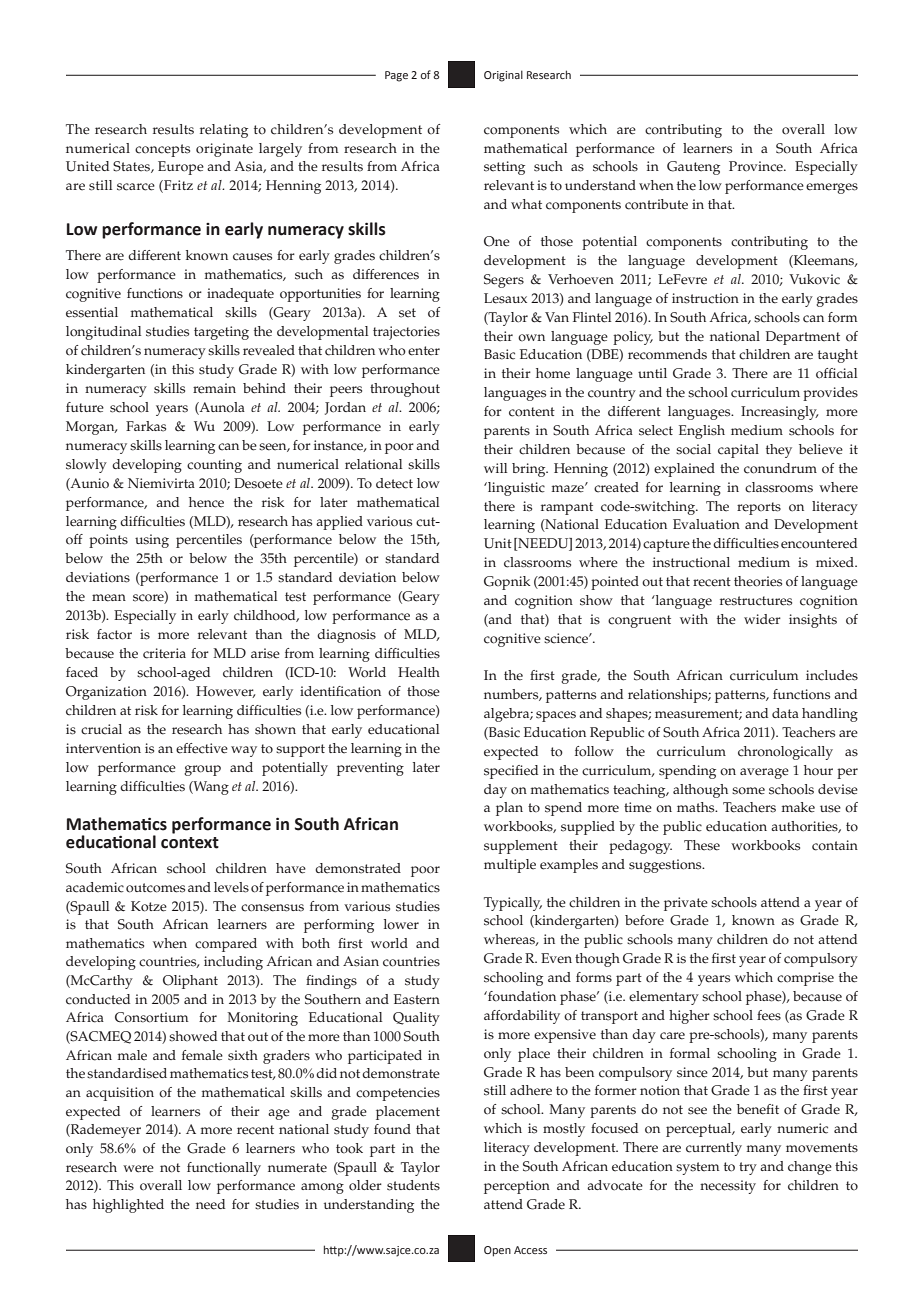 Image resolution: width=924 pixels, height=1308 pixels. I want to click on criteria, so click(164, 653).
